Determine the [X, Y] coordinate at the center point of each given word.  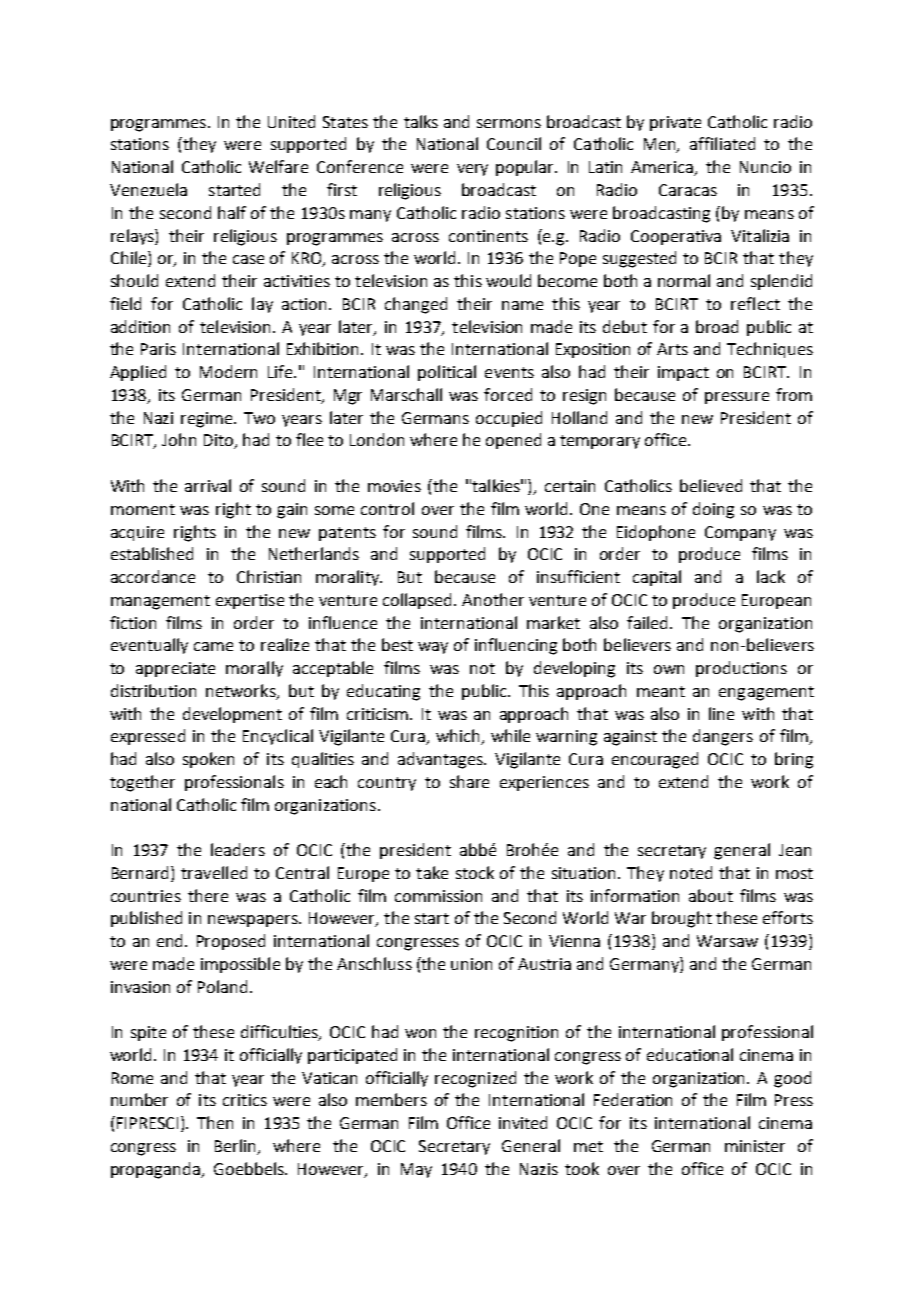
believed [711, 485]
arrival [208, 485]
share [469, 781]
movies [394, 486]
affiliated [722, 143]
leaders [238, 849]
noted [691, 872]
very [472, 170]
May [416, 1170]
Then [215, 1122]
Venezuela [148, 189]
